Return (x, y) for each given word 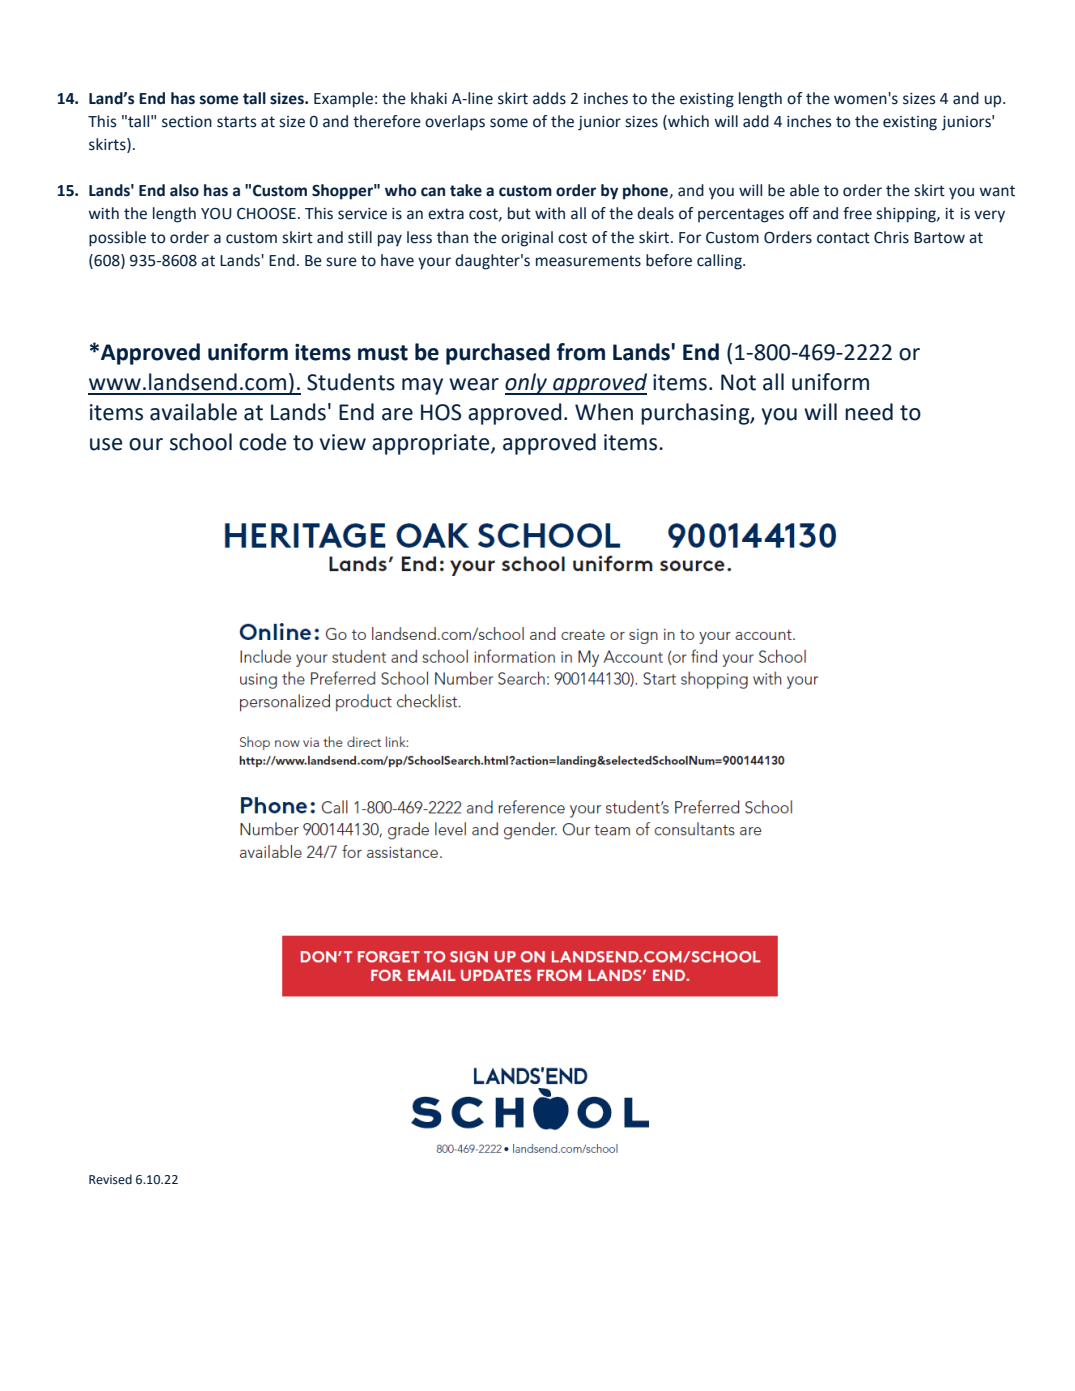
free (857, 213)
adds (549, 98)
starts (237, 122)
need (869, 412)
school (201, 442)
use (106, 444)
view (343, 442)
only (527, 384)
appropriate (432, 444)
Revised (110, 1179)
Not (738, 382)
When (604, 412)
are (397, 414)
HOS (441, 412)
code (262, 442)
